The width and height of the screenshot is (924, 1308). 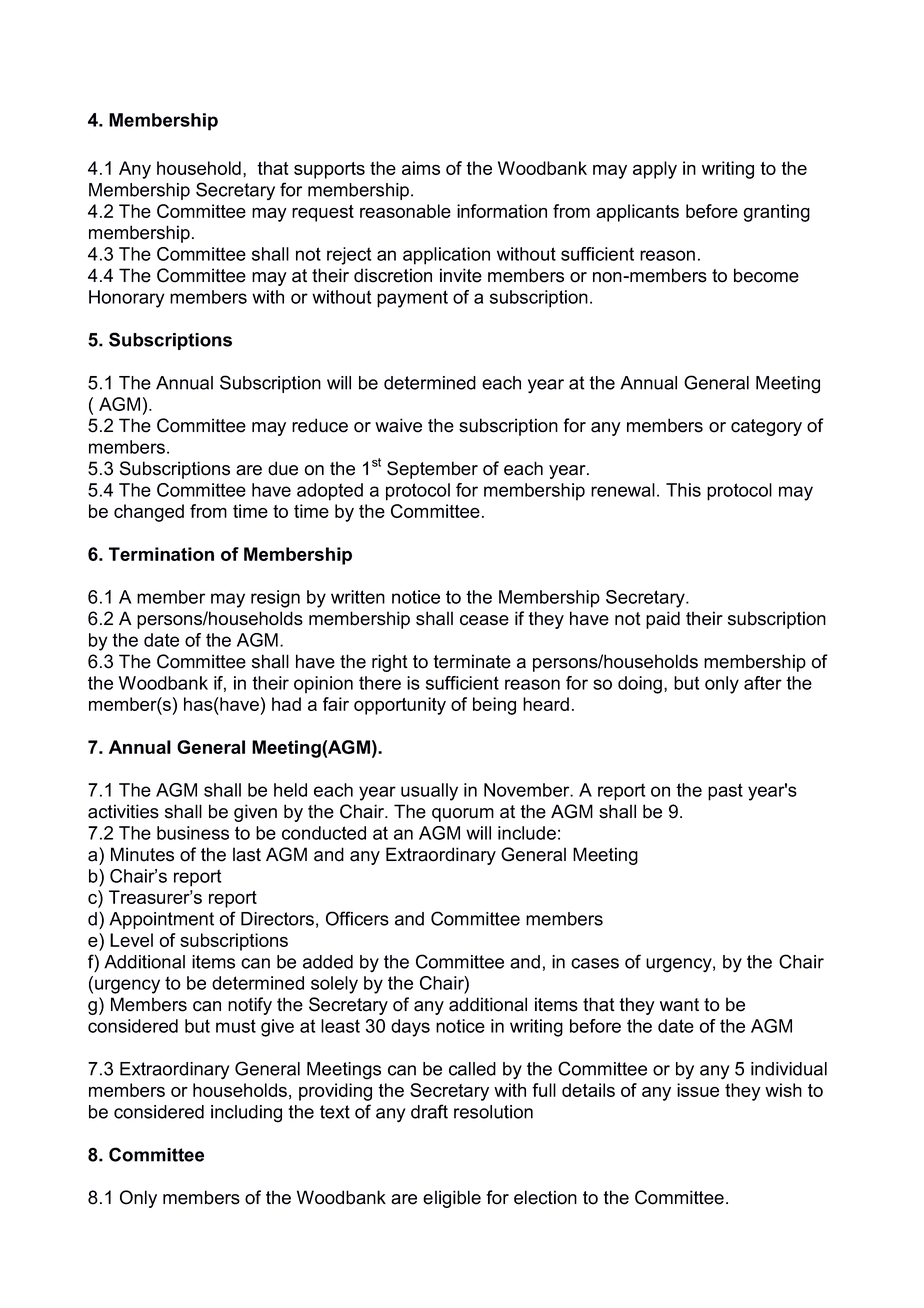 What do you see at coordinates (655, 170) in the screenshot?
I see `apply` at bounding box center [655, 170].
